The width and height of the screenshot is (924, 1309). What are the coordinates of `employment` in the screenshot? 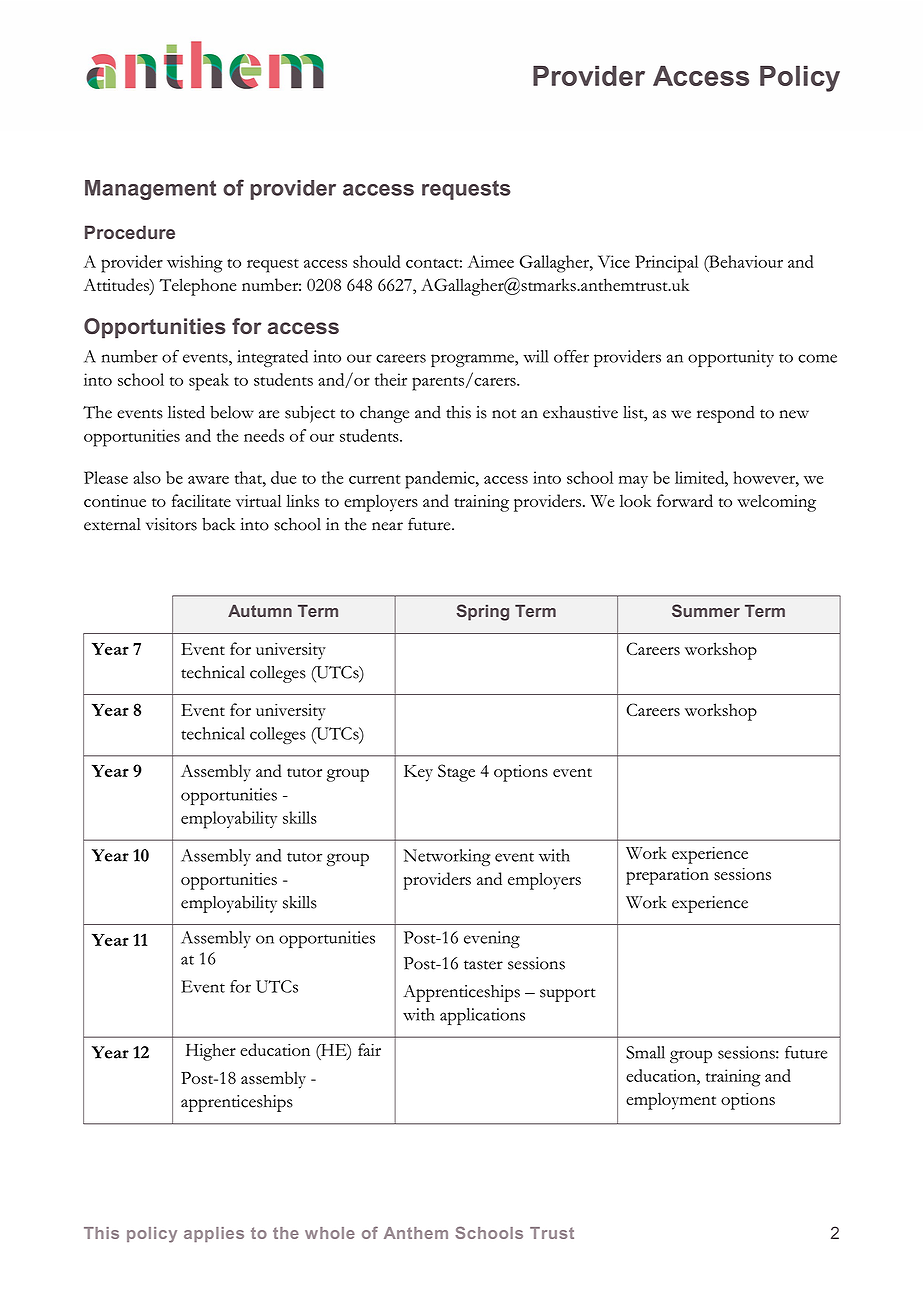 It's located at (671, 1101).
